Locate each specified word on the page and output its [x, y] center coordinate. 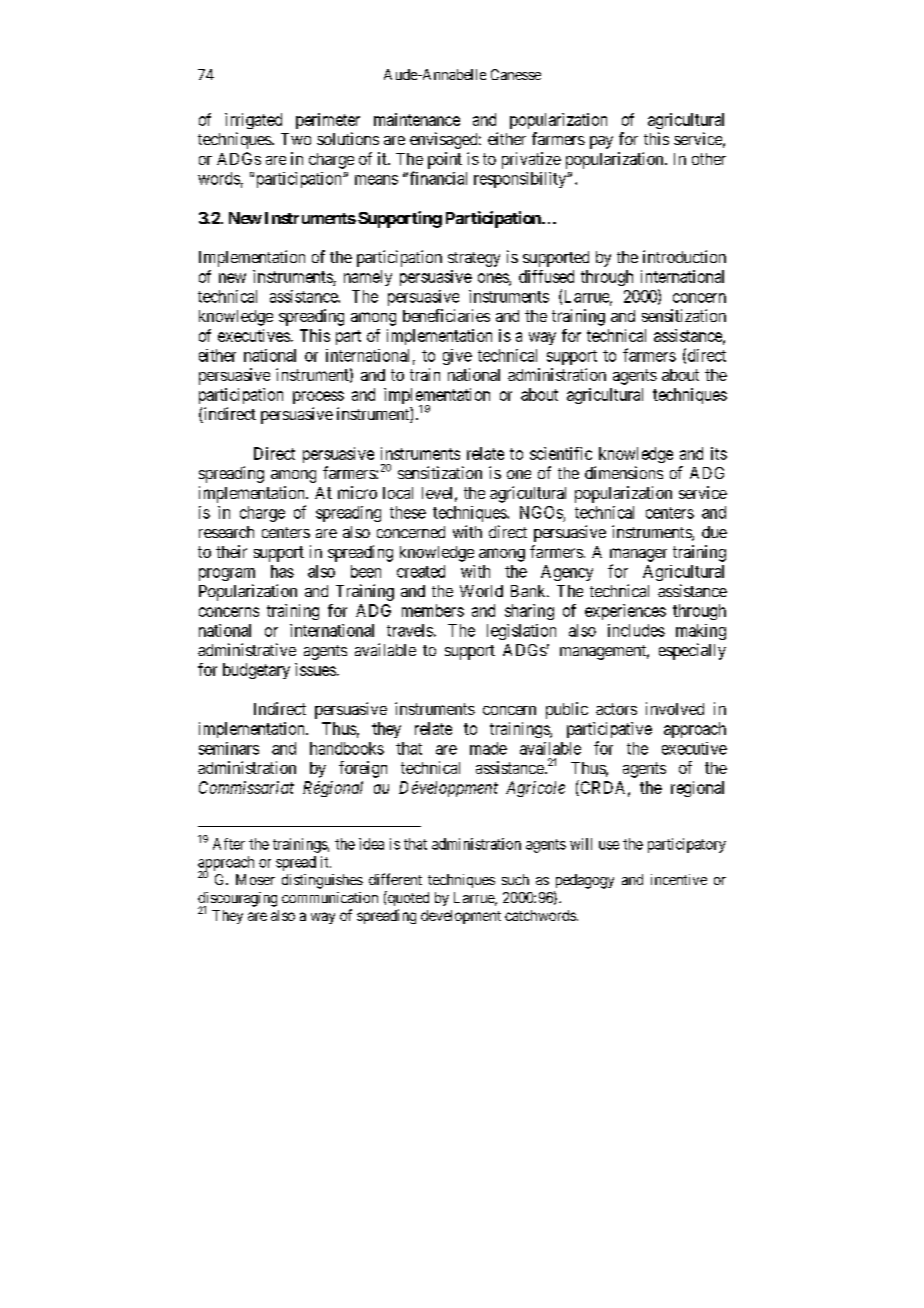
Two [296, 139]
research [226, 532]
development [461, 917]
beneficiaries [446, 315]
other [709, 159]
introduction [684, 256]
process [318, 397]
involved [675, 708]
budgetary [256, 671]
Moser [255, 879]
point [445, 160]
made [488, 748]
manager [638, 555]
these [408, 512]
